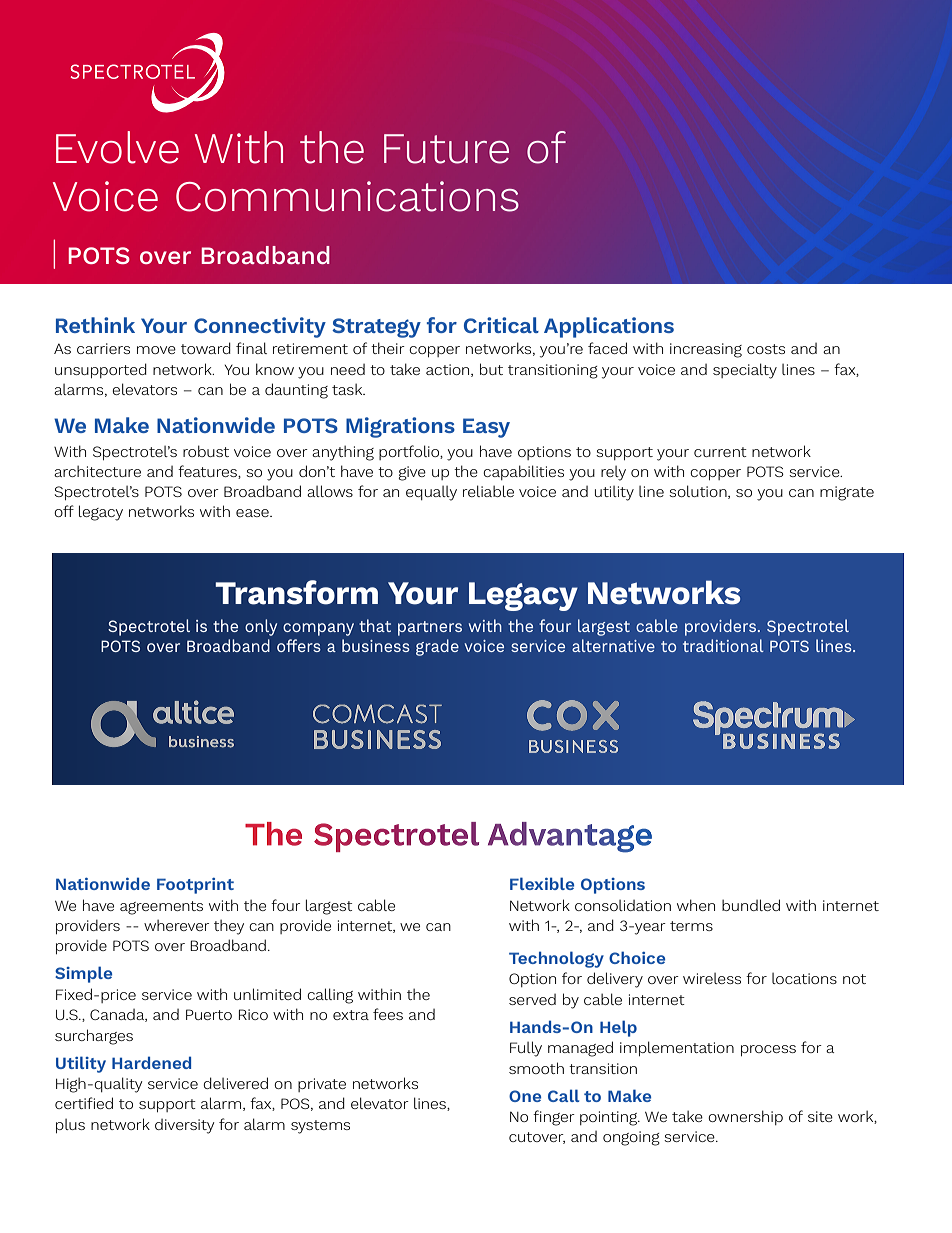 The height and width of the screenshot is (1233, 952). I want to click on Advantage, so click(570, 837).
